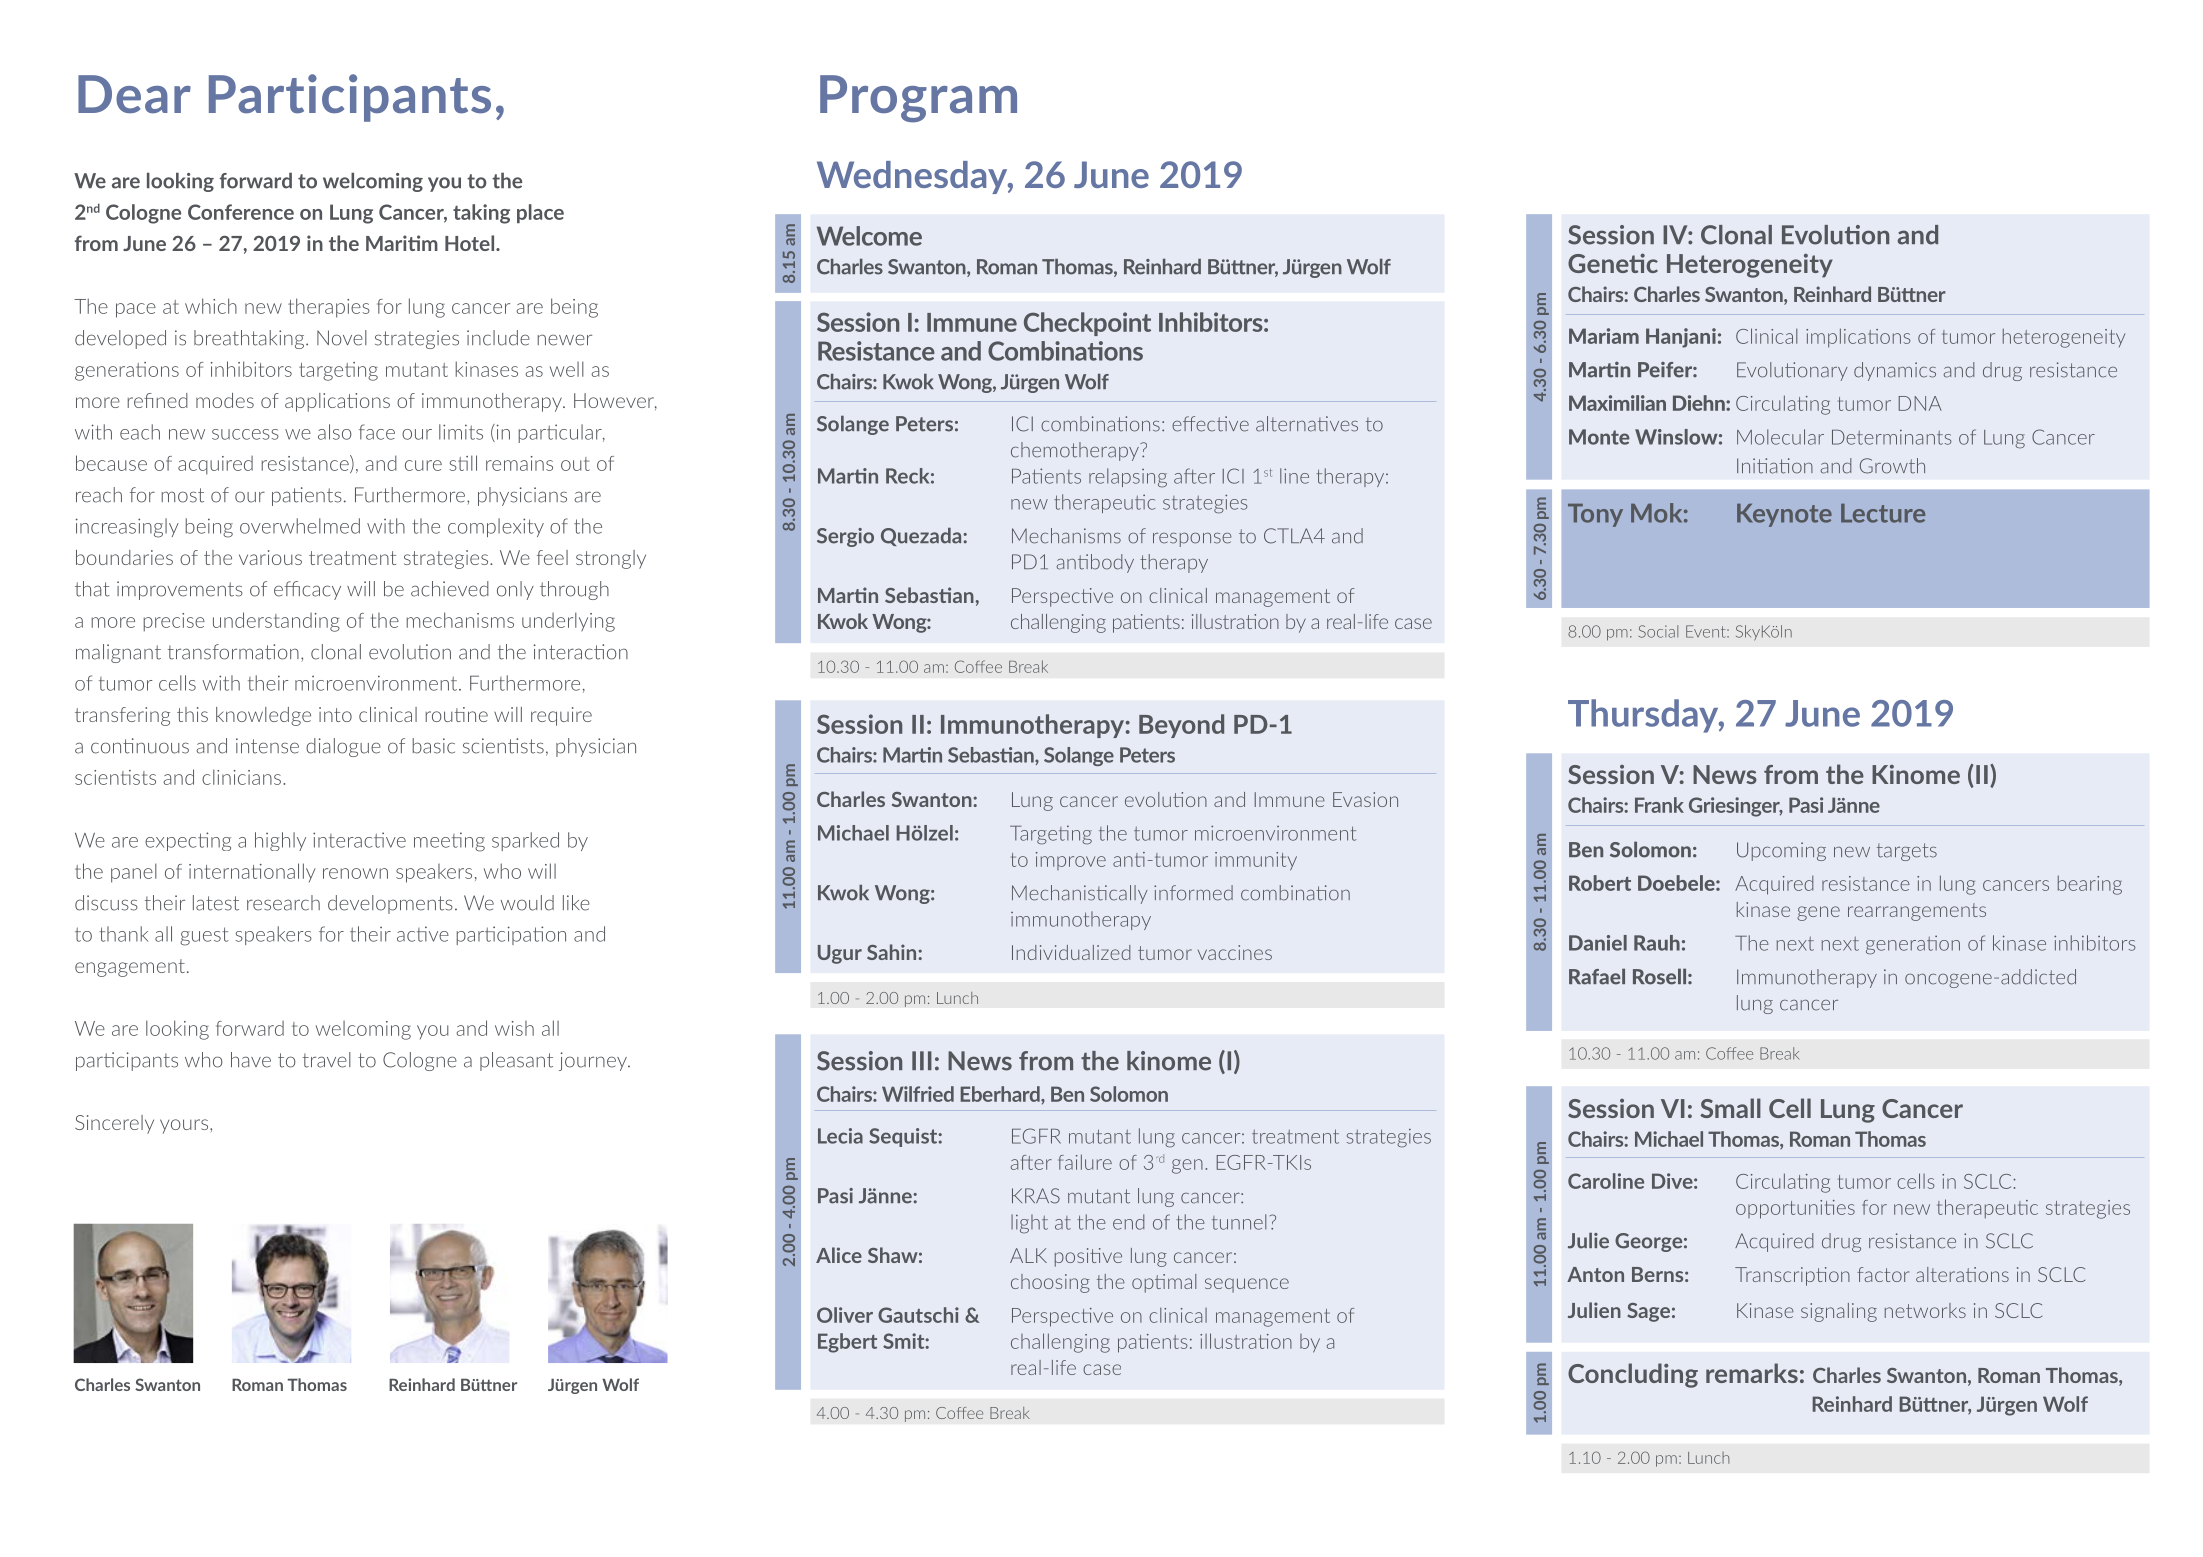 This screenshot has height=1557, width=2203. I want to click on Egbert, so click(847, 1343).
